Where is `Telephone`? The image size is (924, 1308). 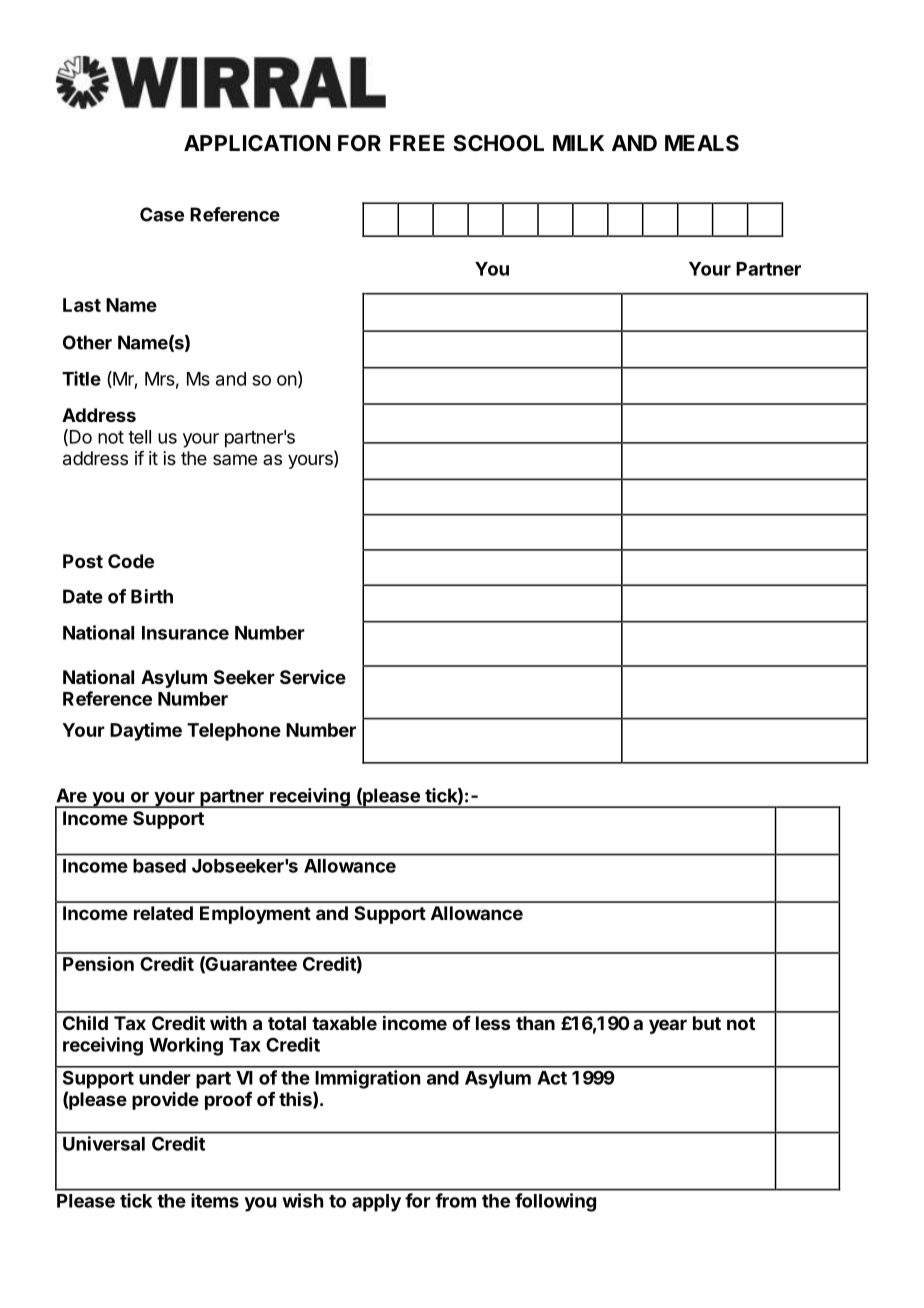
Telephone is located at coordinates (234, 732).
